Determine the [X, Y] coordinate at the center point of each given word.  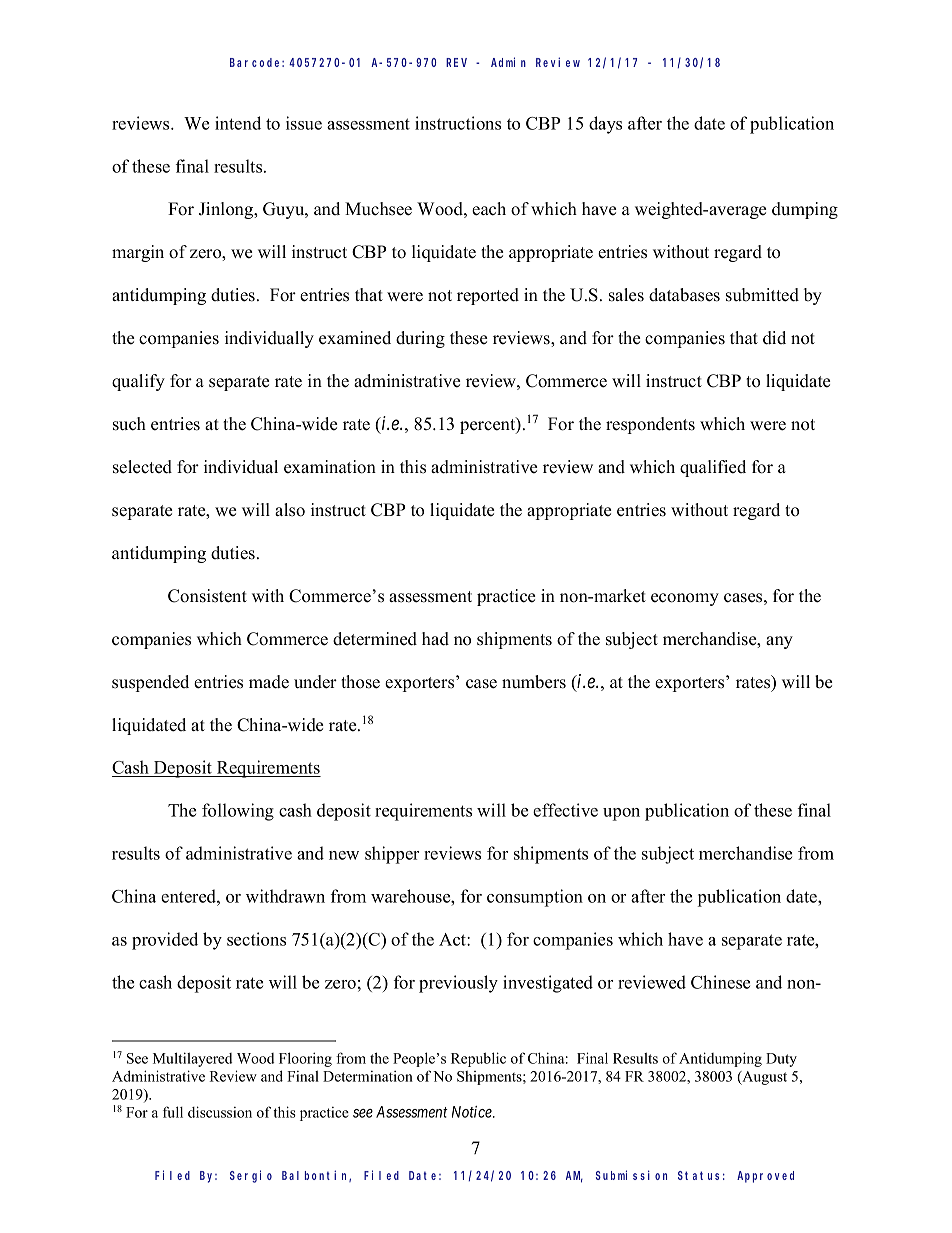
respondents [650, 425]
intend [238, 123]
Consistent [207, 596]
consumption [535, 898]
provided [165, 941]
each [489, 209]
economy [685, 599]
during [420, 339]
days [605, 125]
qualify [138, 382]
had [435, 639]
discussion [220, 1112]
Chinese [720, 982]
